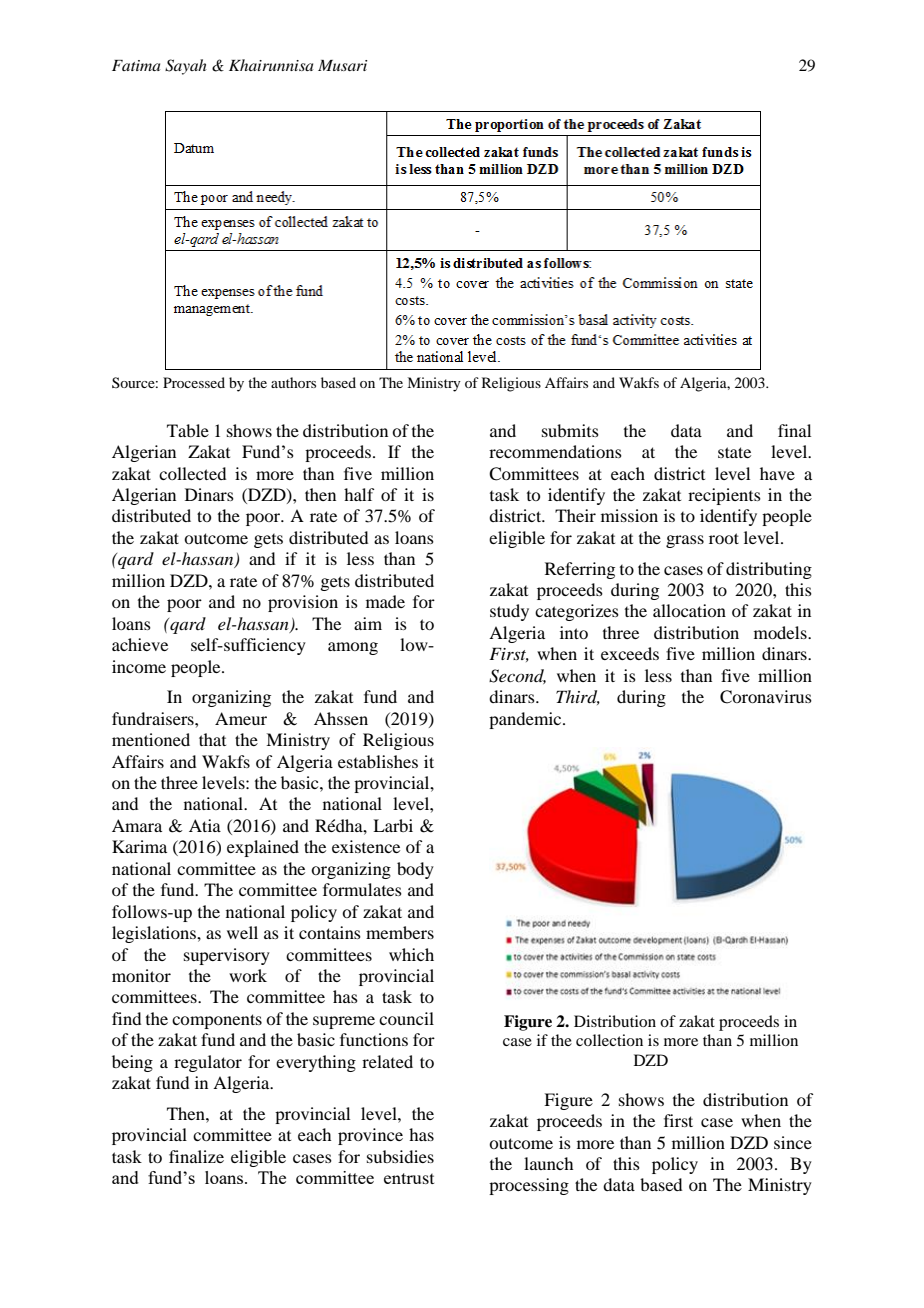 Image resolution: width=924 pixels, height=1308 pixels. What do you see at coordinates (140, 644) in the screenshot?
I see `achieve` at bounding box center [140, 644].
